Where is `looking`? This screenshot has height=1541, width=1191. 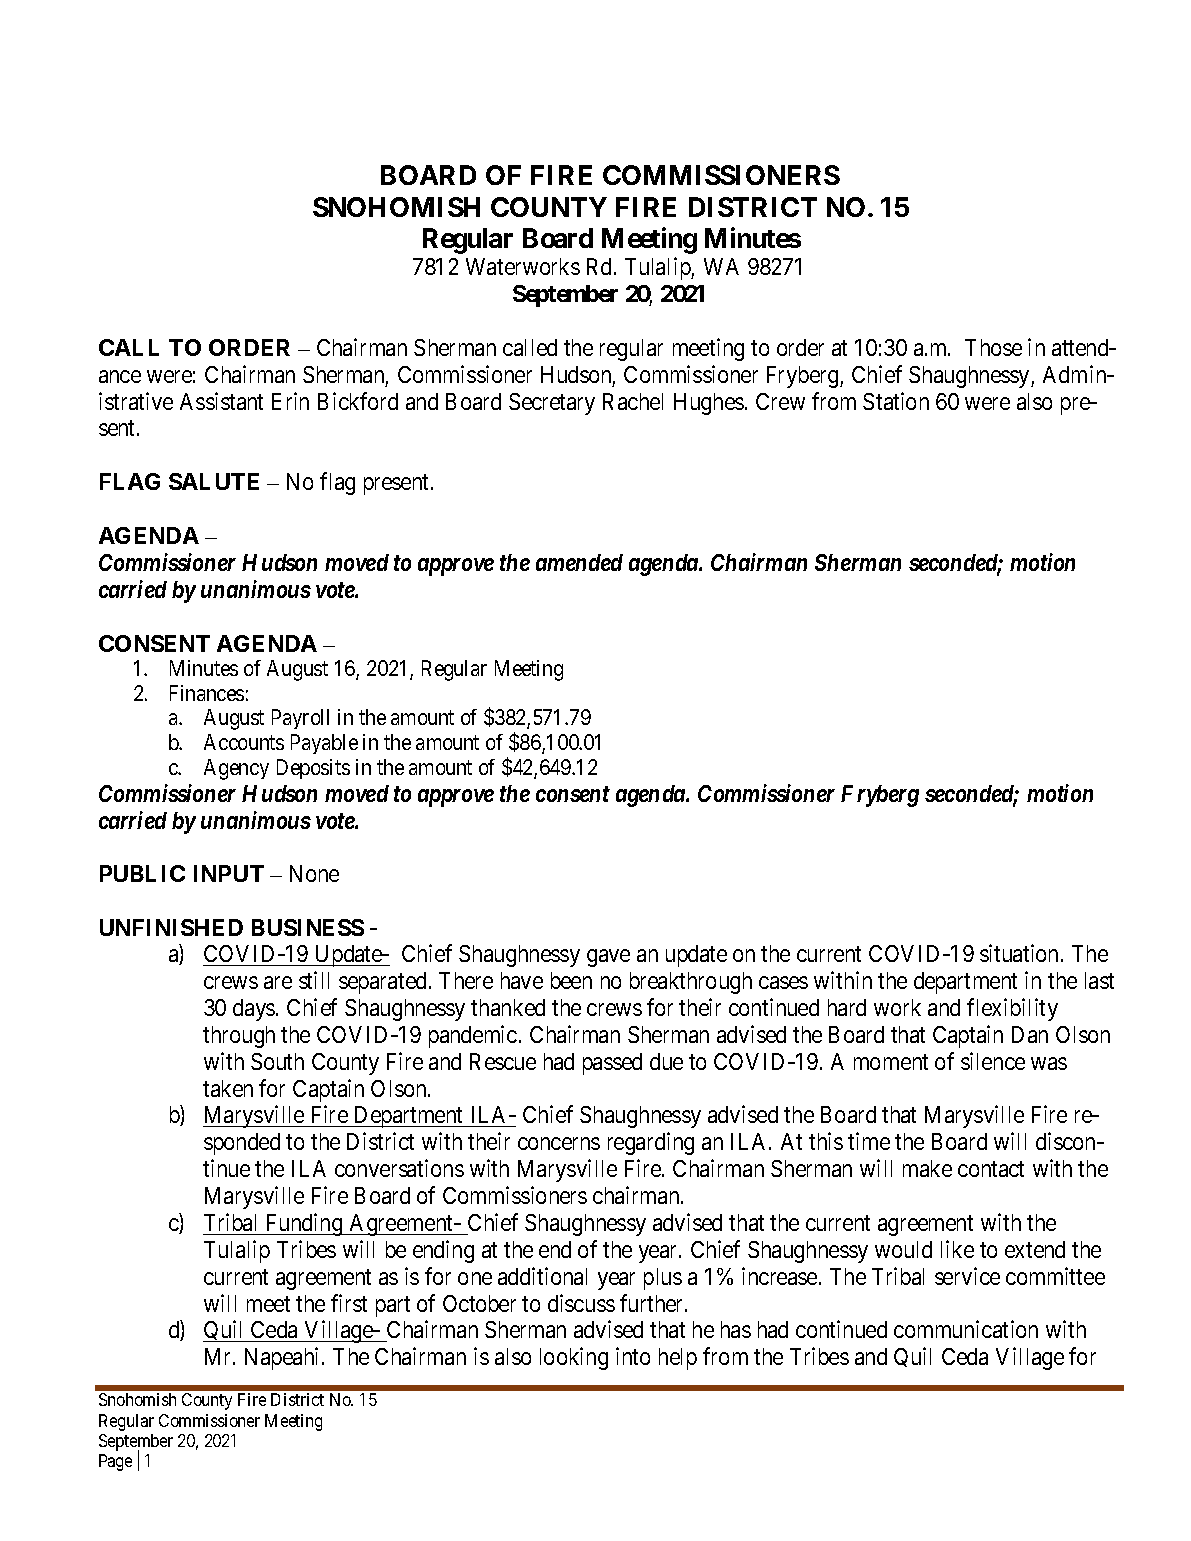
looking is located at coordinates (574, 1358).
